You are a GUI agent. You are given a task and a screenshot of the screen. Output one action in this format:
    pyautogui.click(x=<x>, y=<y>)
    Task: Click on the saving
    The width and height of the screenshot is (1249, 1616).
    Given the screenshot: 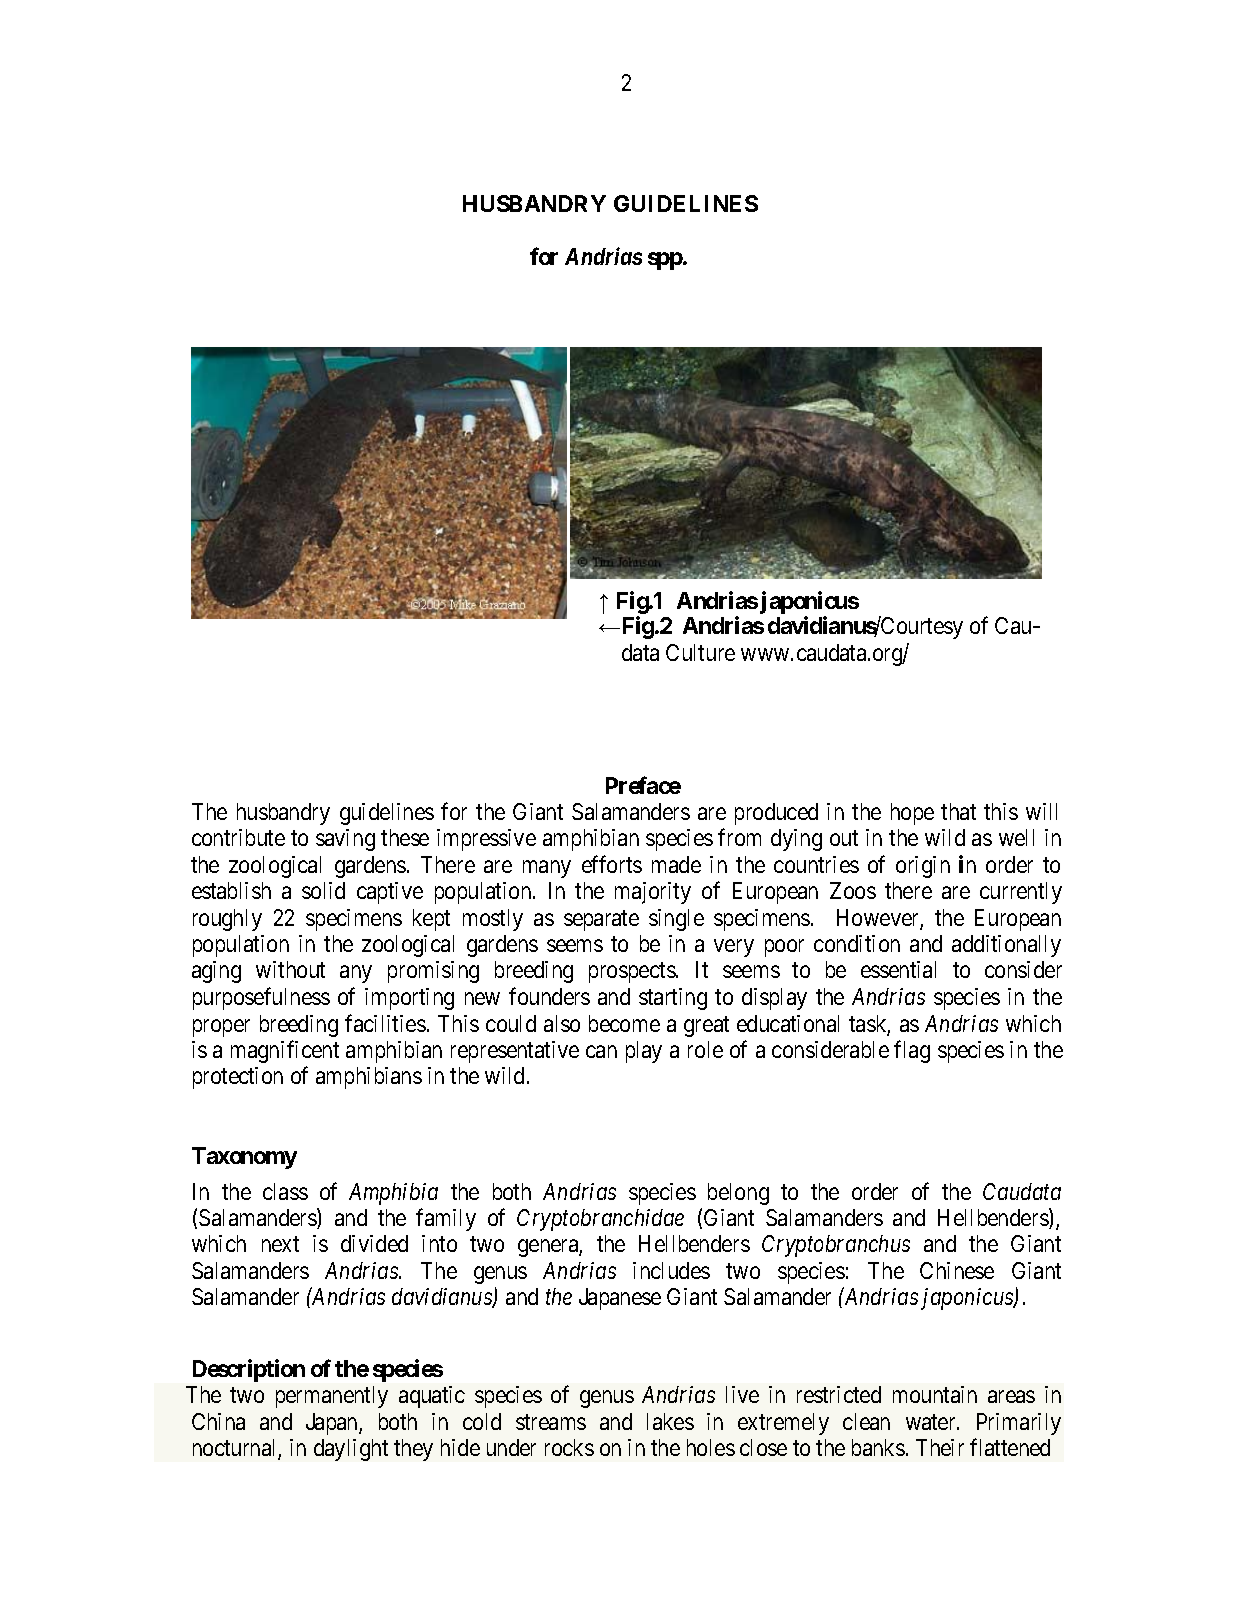 What is the action you would take?
    pyautogui.click(x=345, y=840)
